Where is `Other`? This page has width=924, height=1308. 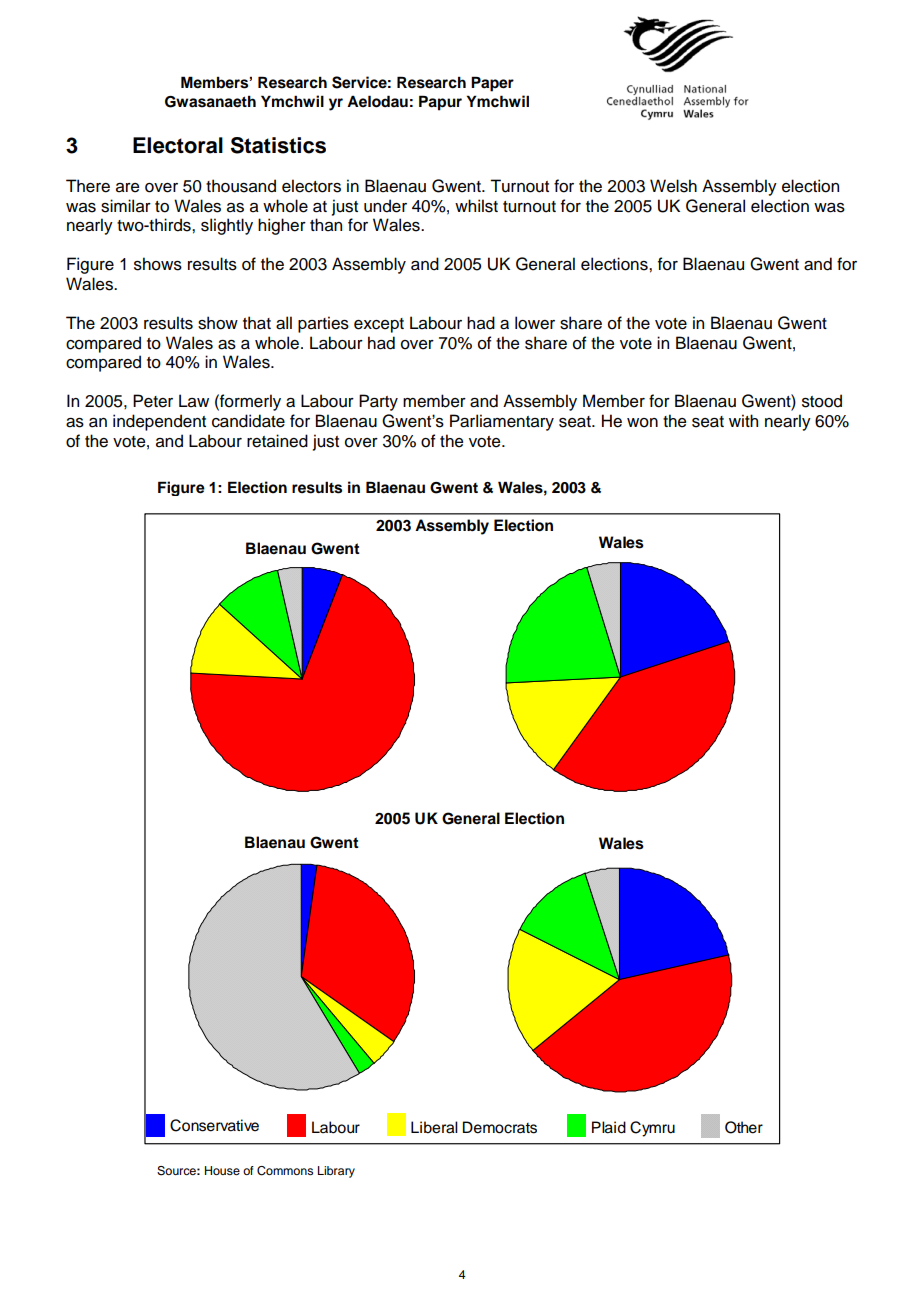
Other is located at coordinates (744, 1127).
